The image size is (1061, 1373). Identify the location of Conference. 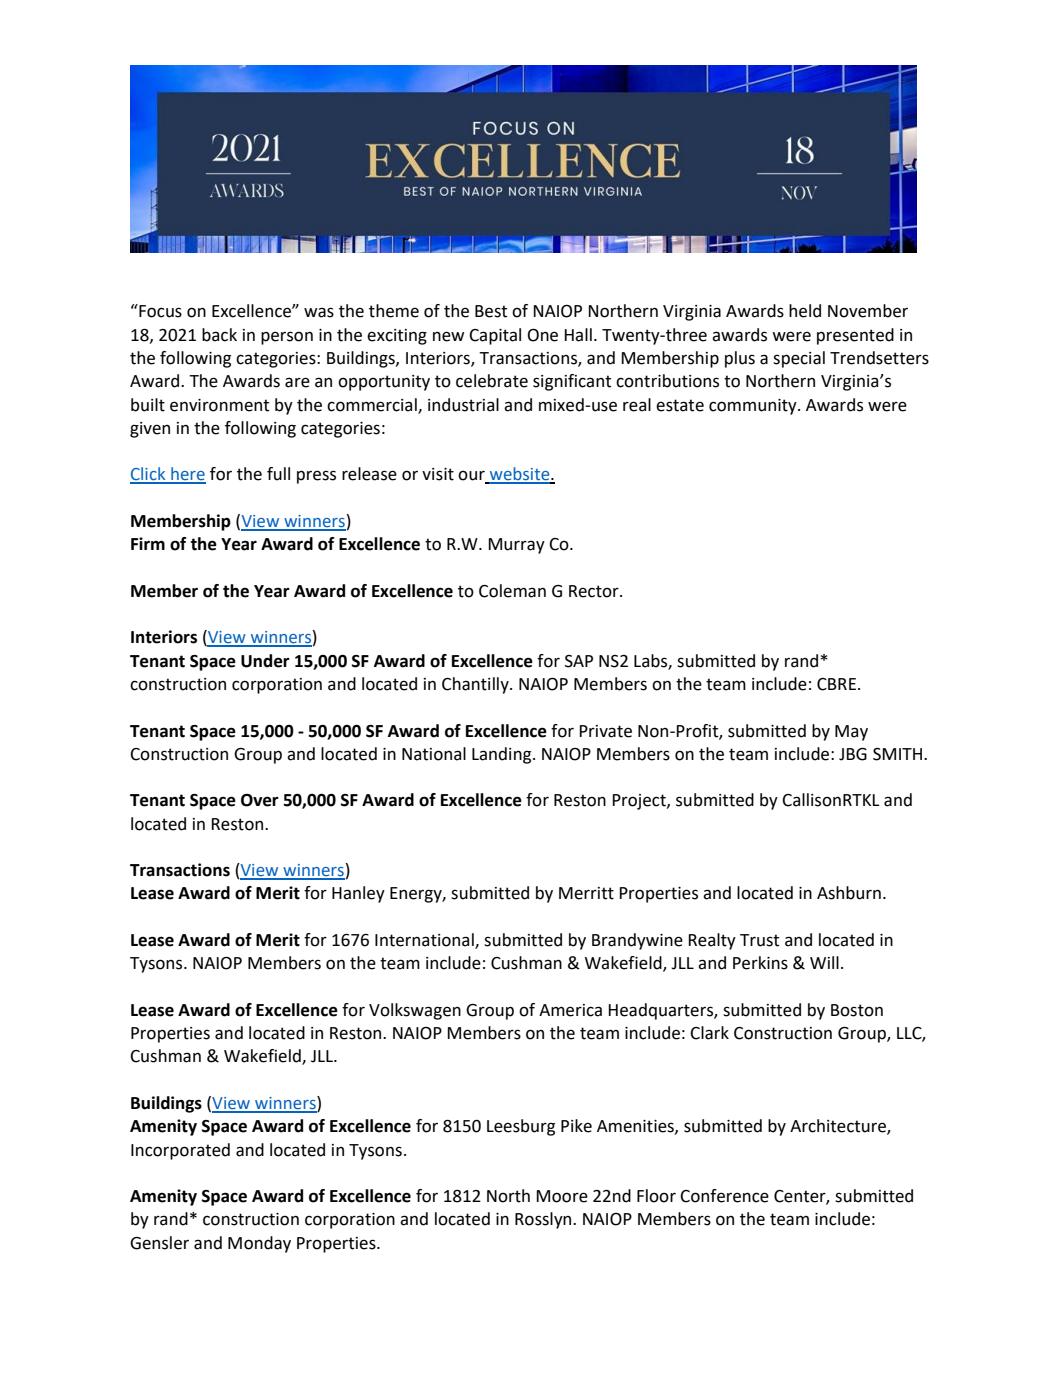
(724, 1196).
